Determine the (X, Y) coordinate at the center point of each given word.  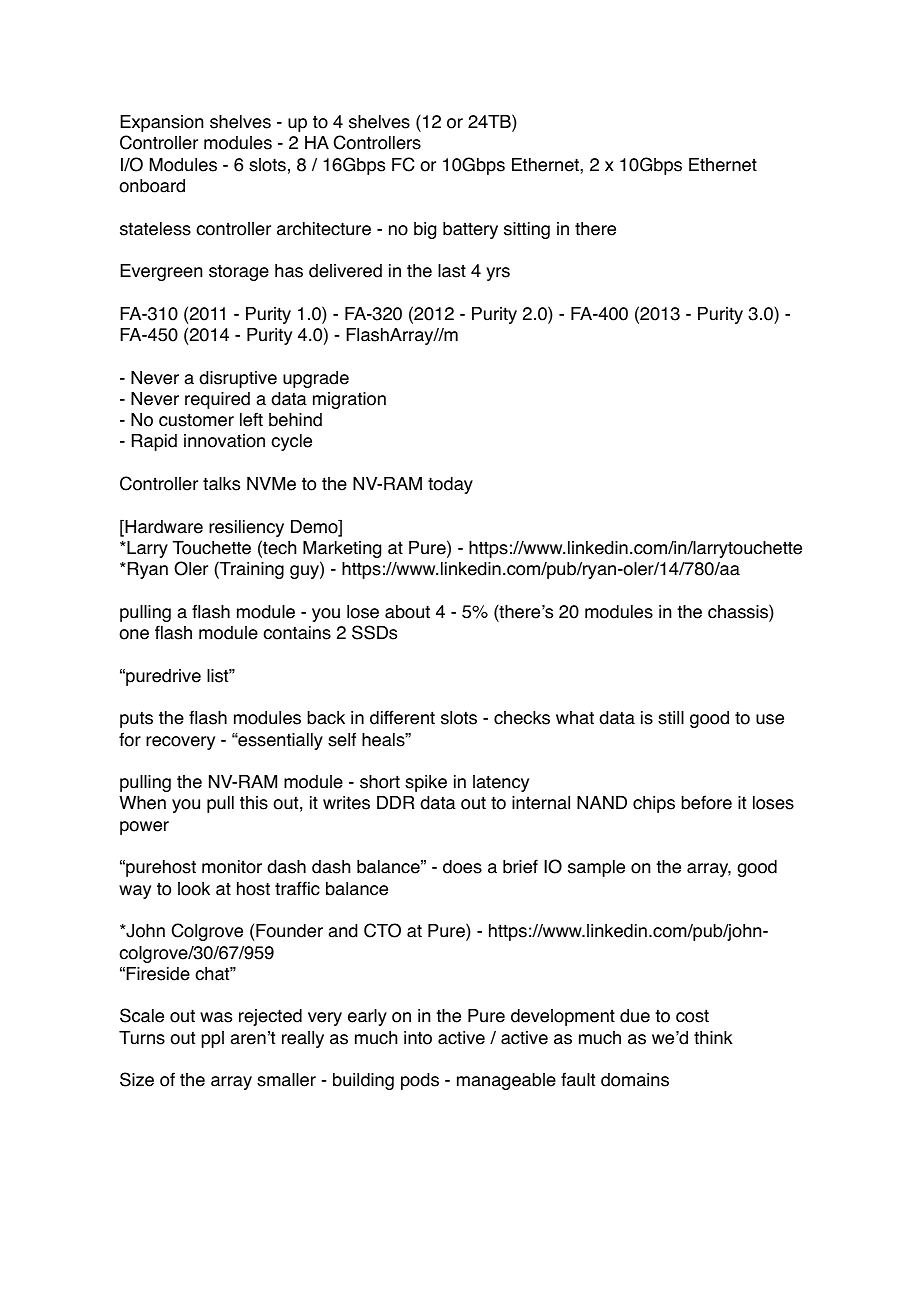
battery (470, 230)
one (134, 634)
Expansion (161, 123)
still (671, 718)
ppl (212, 1039)
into (418, 1038)
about (407, 612)
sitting (527, 230)
